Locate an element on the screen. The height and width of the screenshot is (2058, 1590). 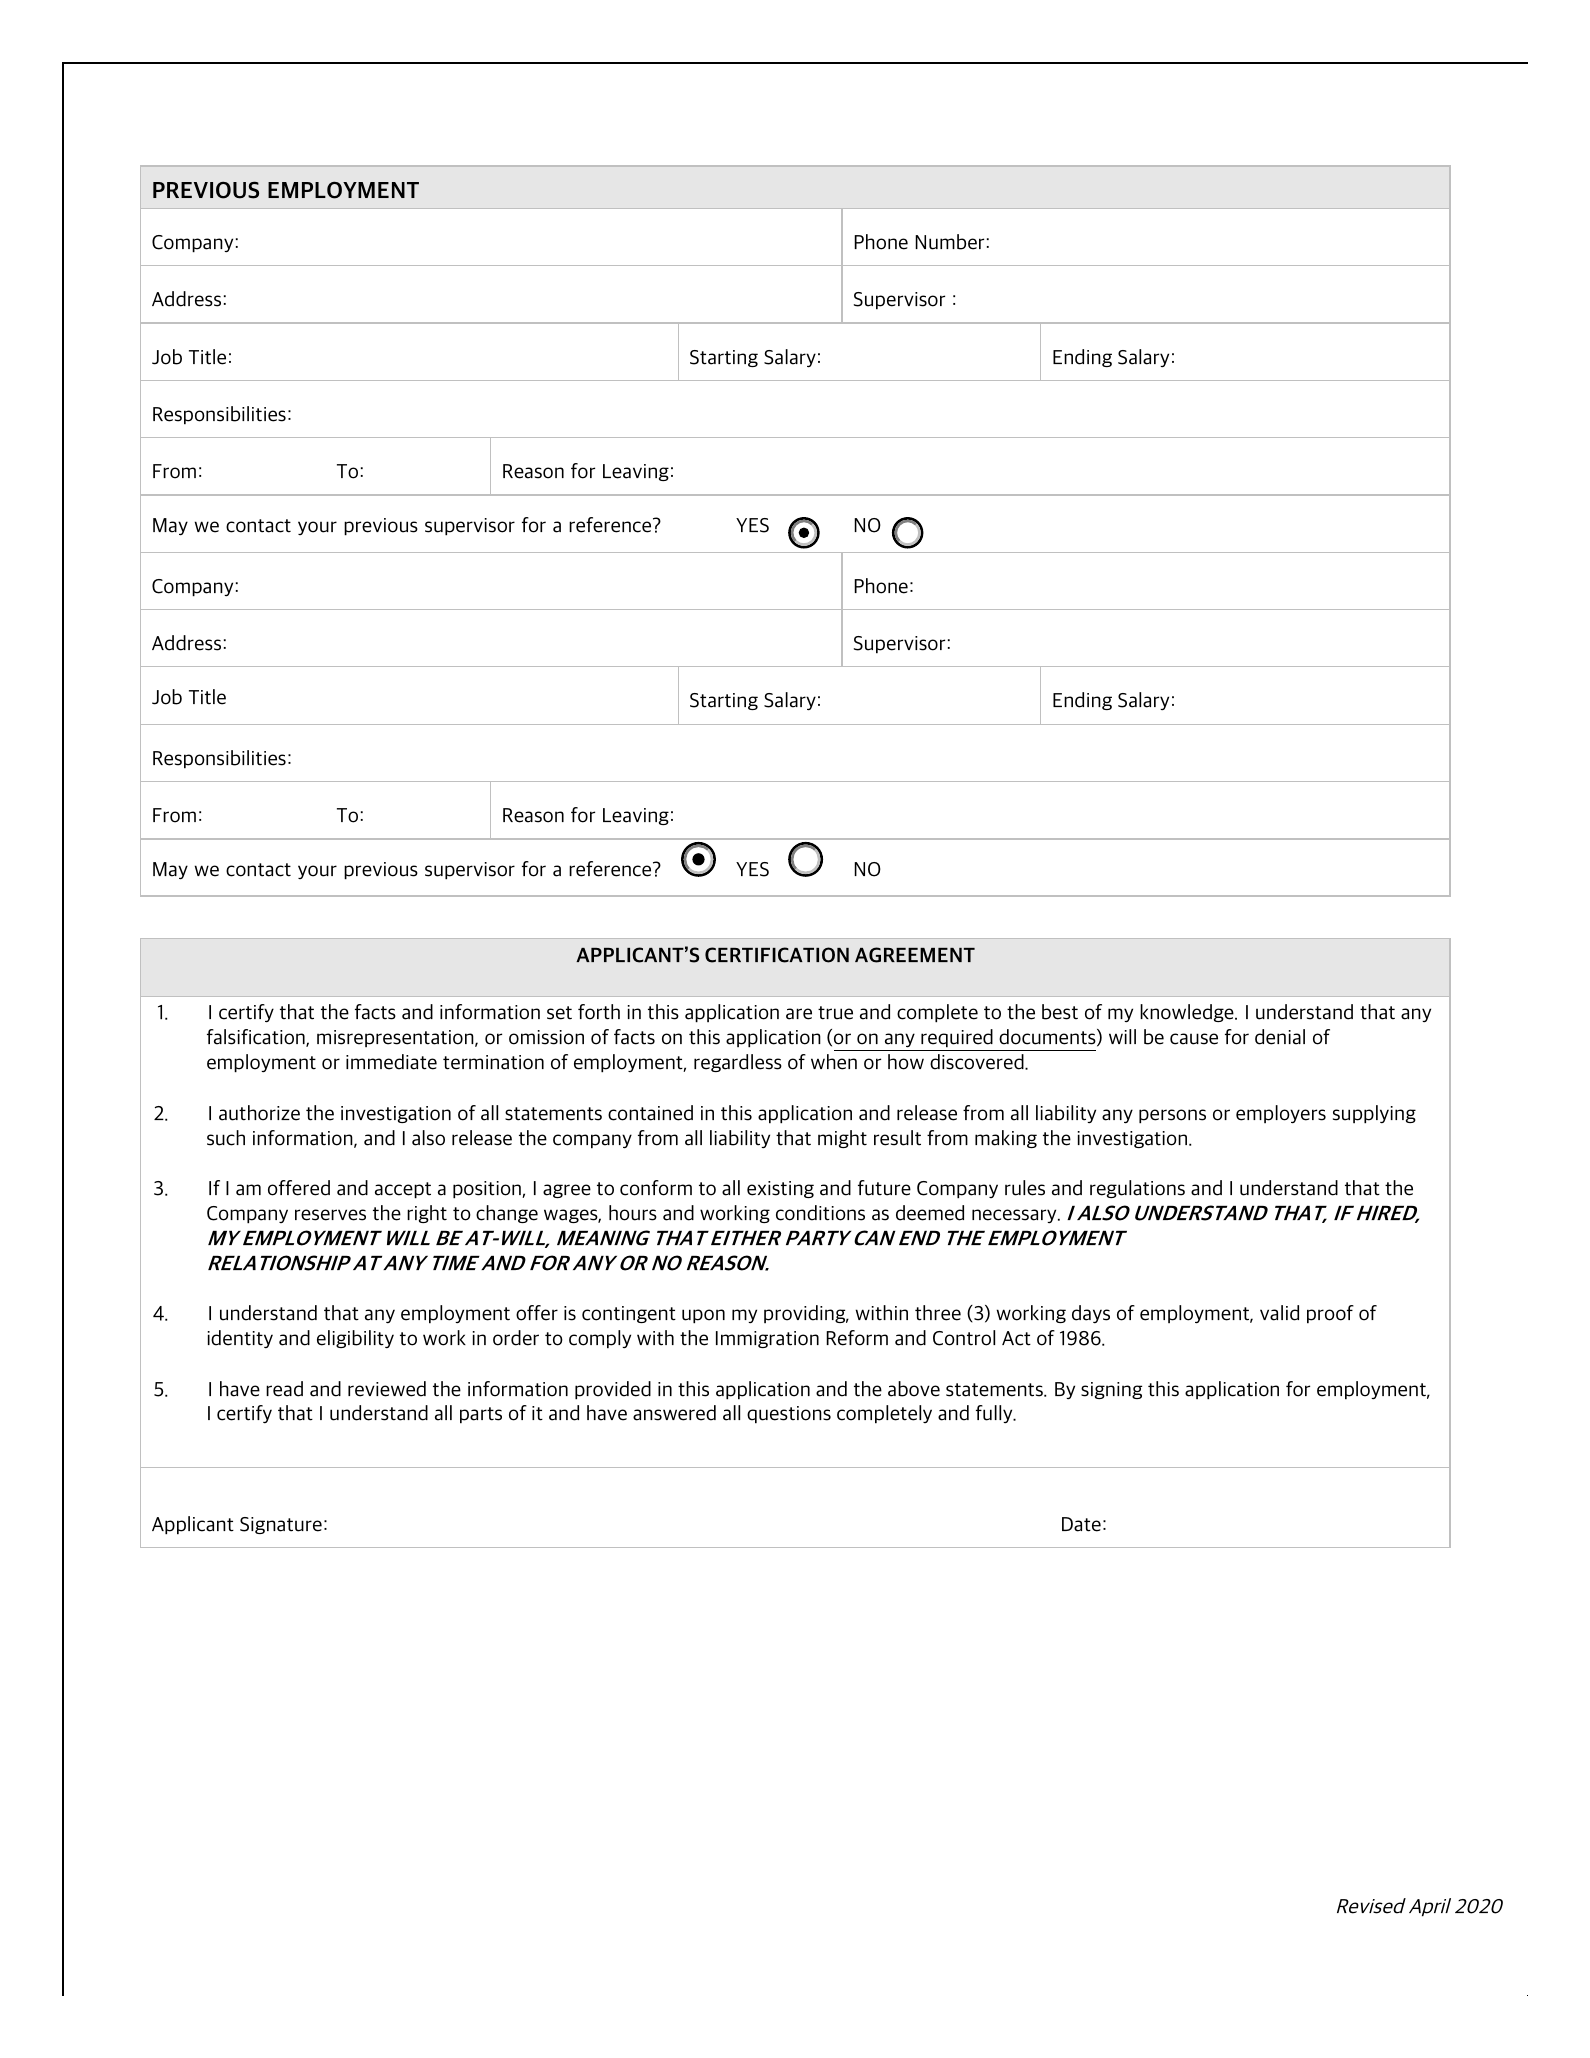
Date is located at coordinates (1081, 1524).
